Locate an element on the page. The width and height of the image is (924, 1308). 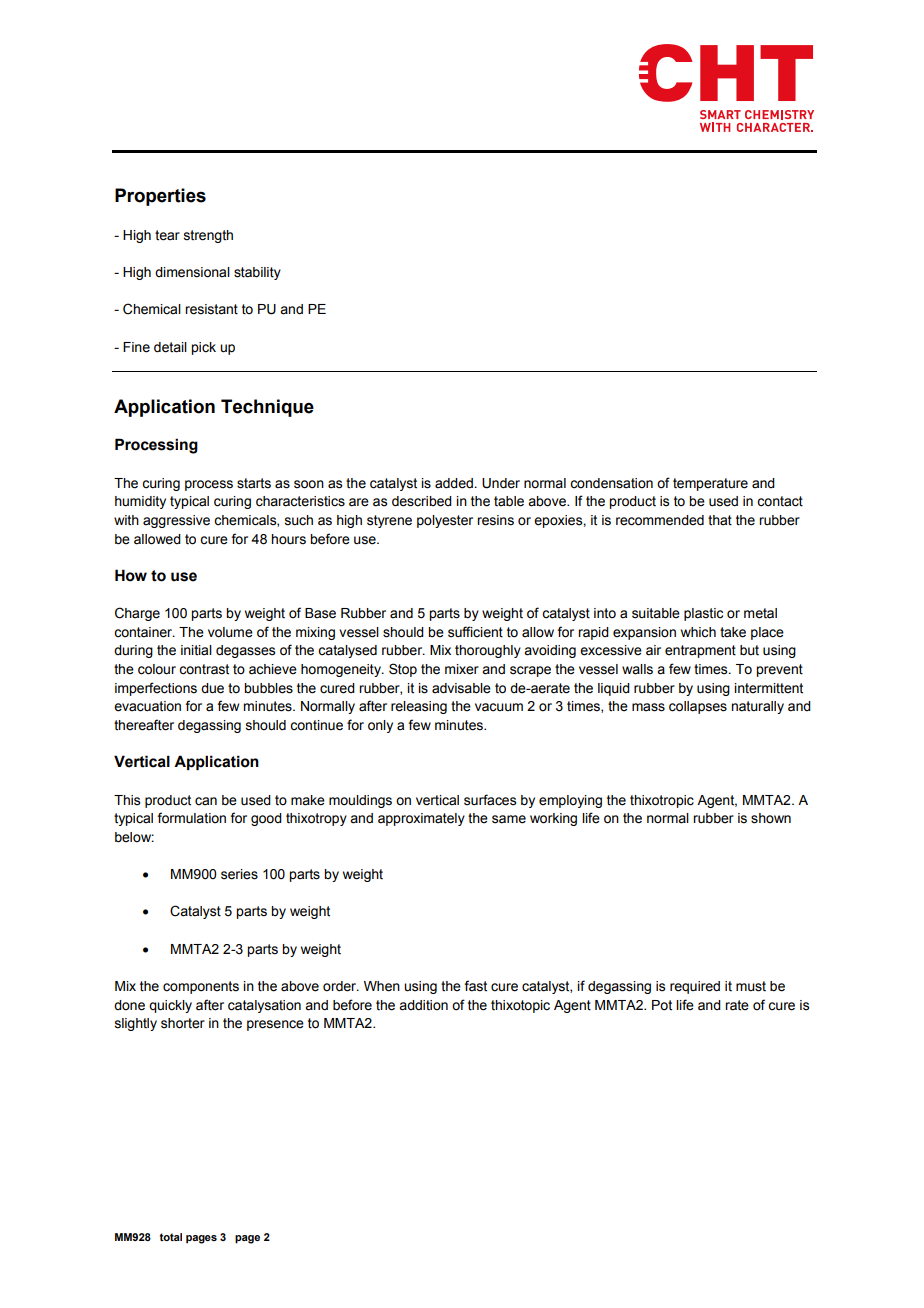
total is located at coordinates (170, 1237).
